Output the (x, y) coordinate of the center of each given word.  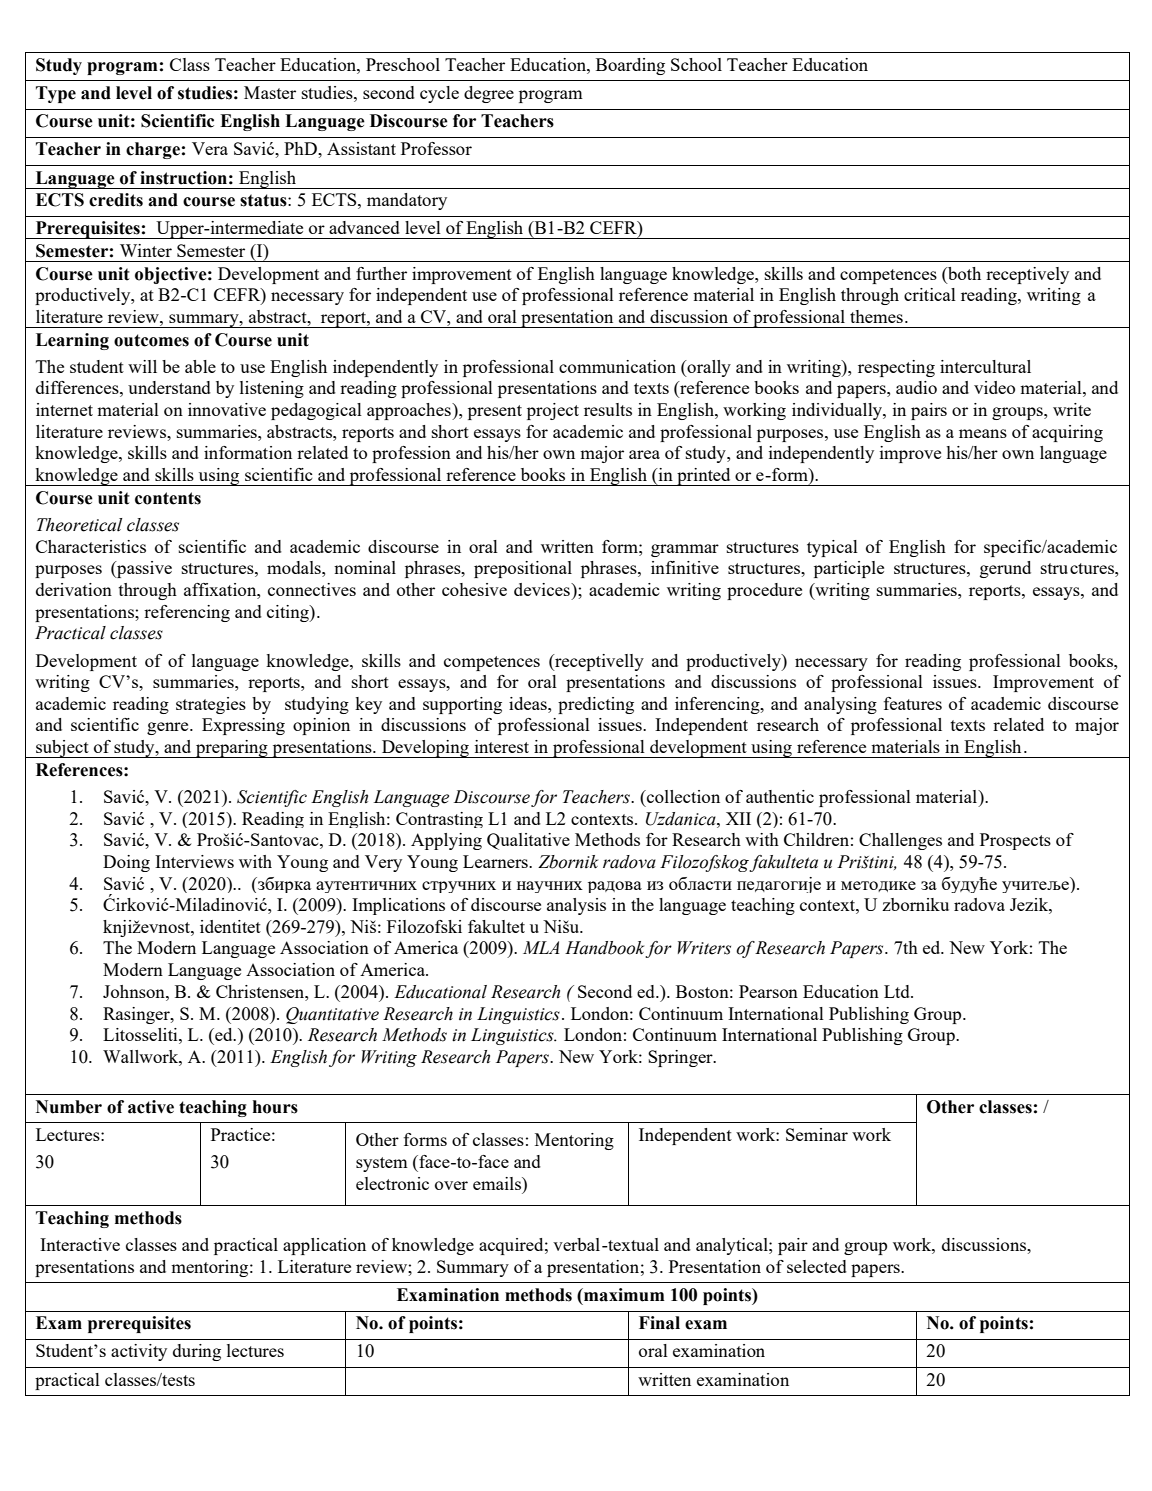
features (913, 703)
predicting (596, 705)
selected (817, 1266)
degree (489, 94)
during (197, 1352)
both (963, 273)
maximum (623, 1295)
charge (153, 150)
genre (169, 728)
